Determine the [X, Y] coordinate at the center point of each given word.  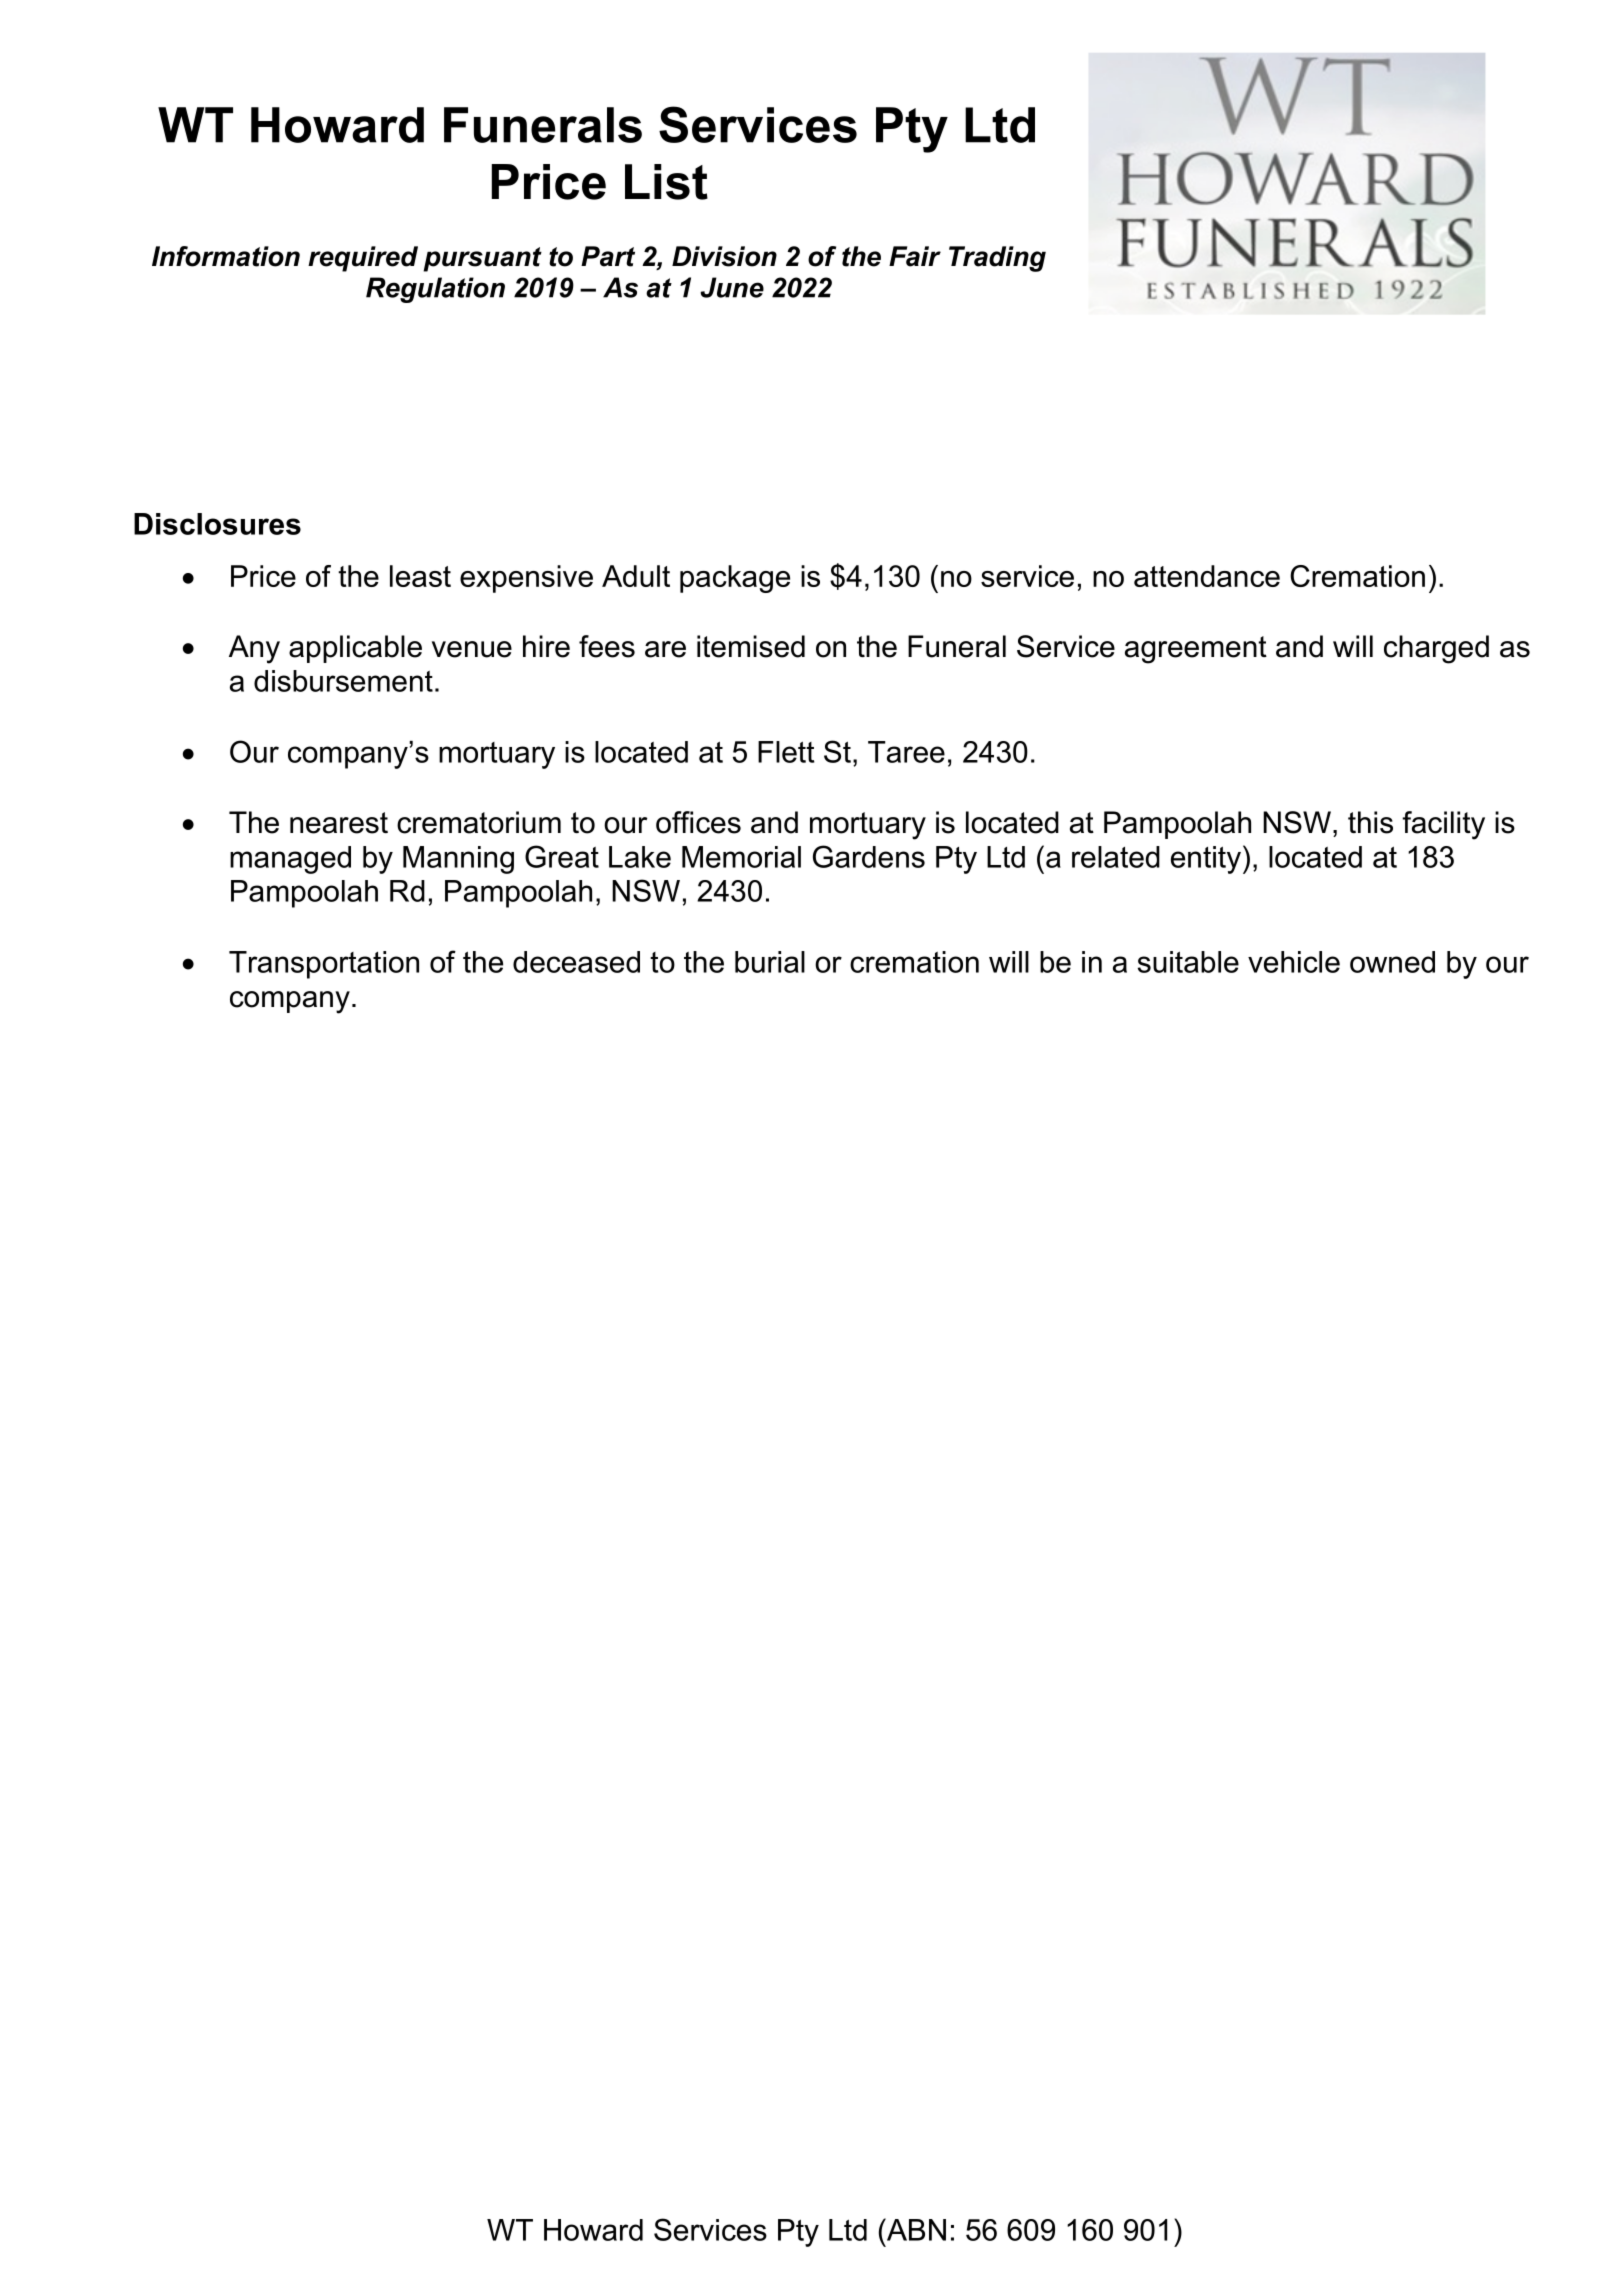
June [732, 287]
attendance [1207, 576]
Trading [997, 259]
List [666, 182]
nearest [339, 823]
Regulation [435, 290]
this [1370, 822]
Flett [786, 752]
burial [770, 962]
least [420, 576]
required [363, 259]
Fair [915, 256]
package [735, 579]
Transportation [324, 965]
